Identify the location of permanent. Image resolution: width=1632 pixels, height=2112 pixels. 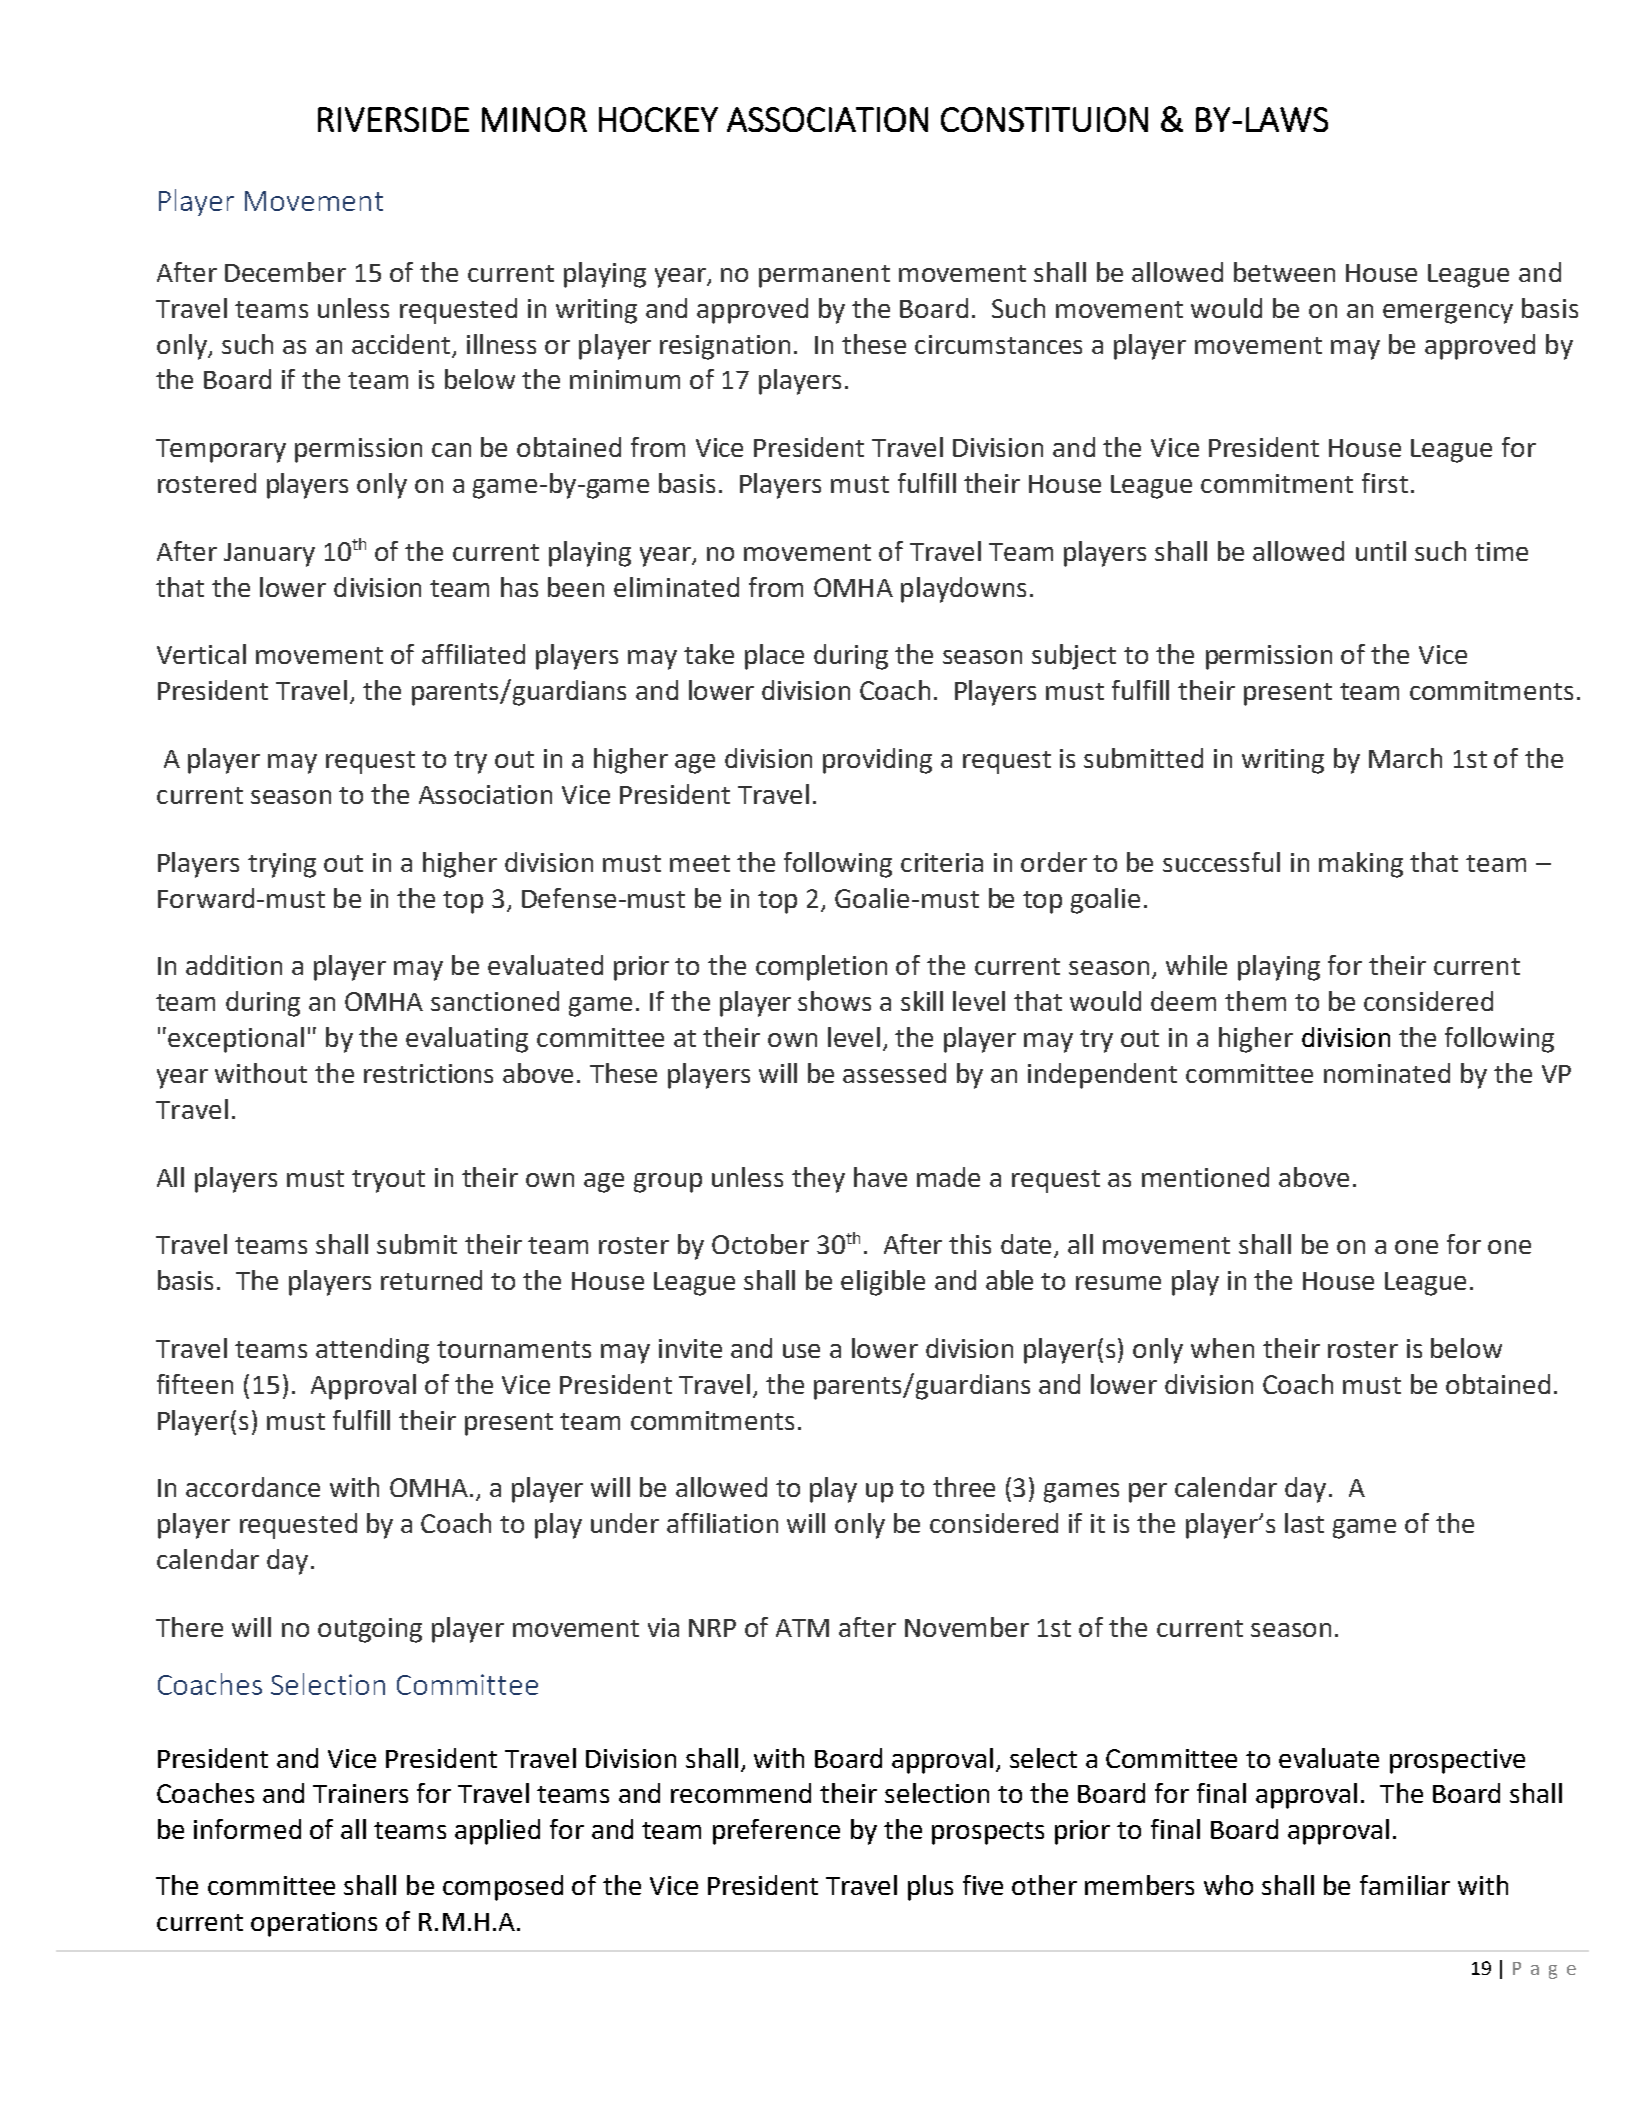
(824, 276).
